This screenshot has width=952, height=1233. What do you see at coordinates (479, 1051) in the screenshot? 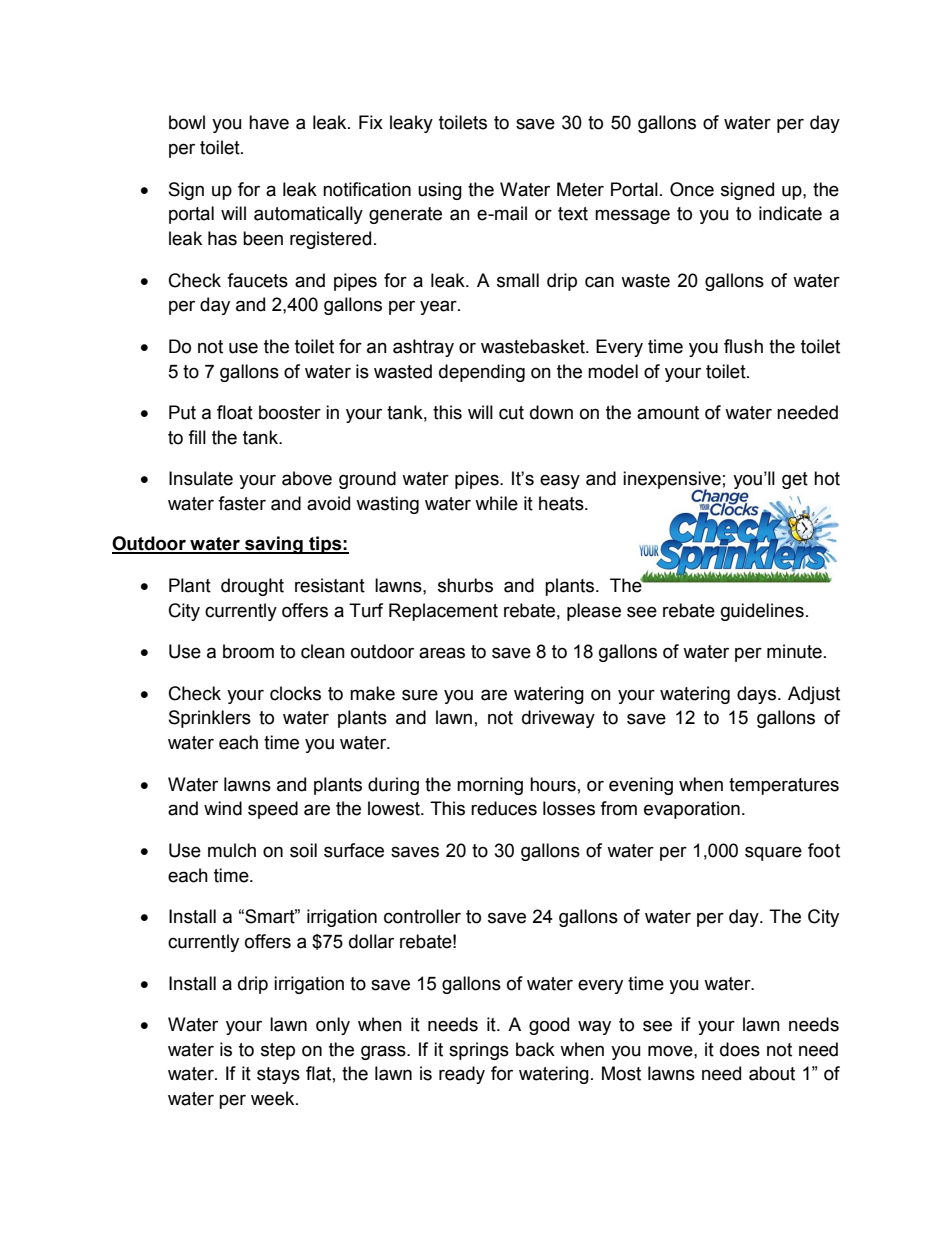
I see `springs` at bounding box center [479, 1051].
